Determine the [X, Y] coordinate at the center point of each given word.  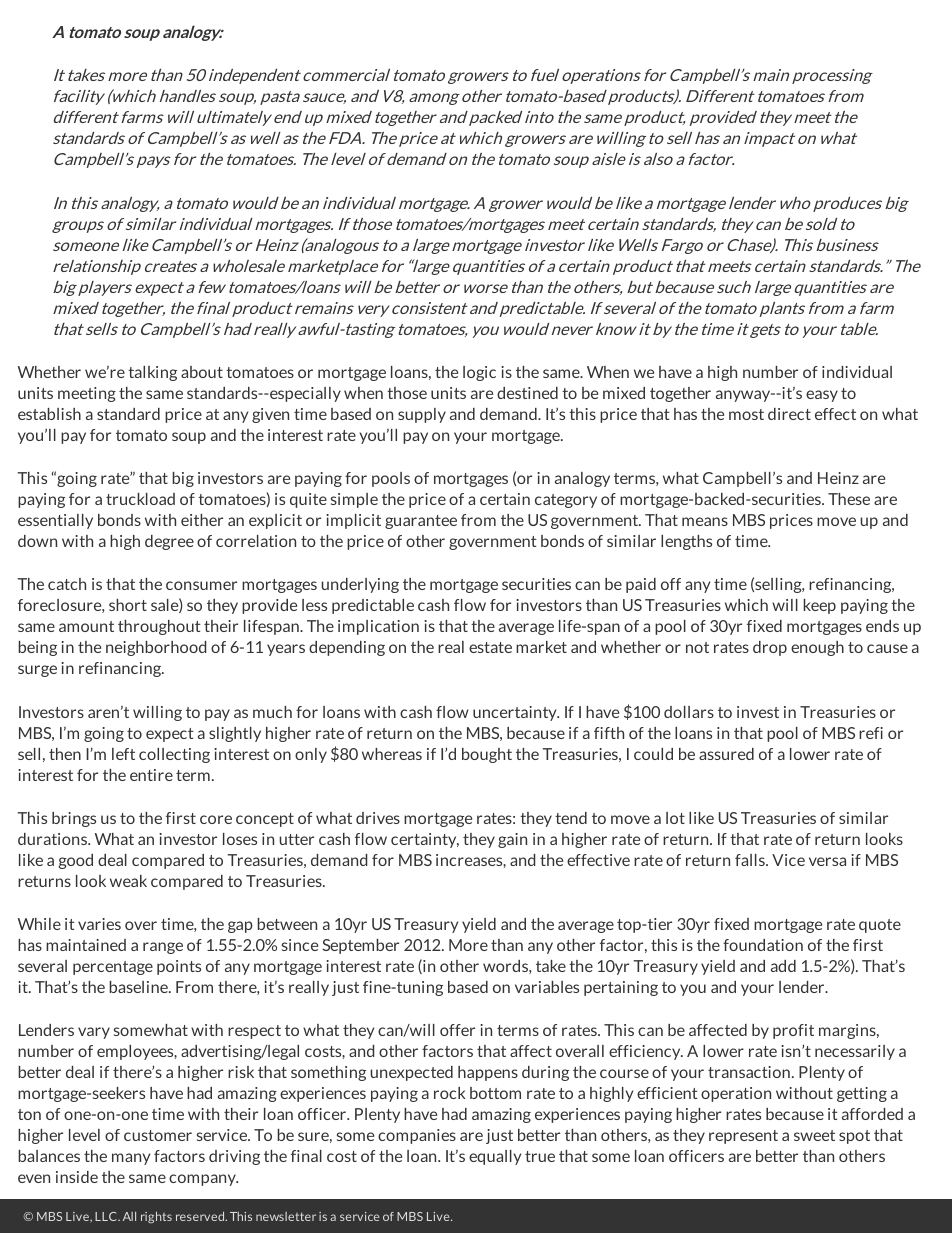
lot [675, 818]
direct [789, 414]
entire [151, 775]
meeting [87, 394]
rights [156, 1217]
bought [487, 755]
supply [422, 415]
